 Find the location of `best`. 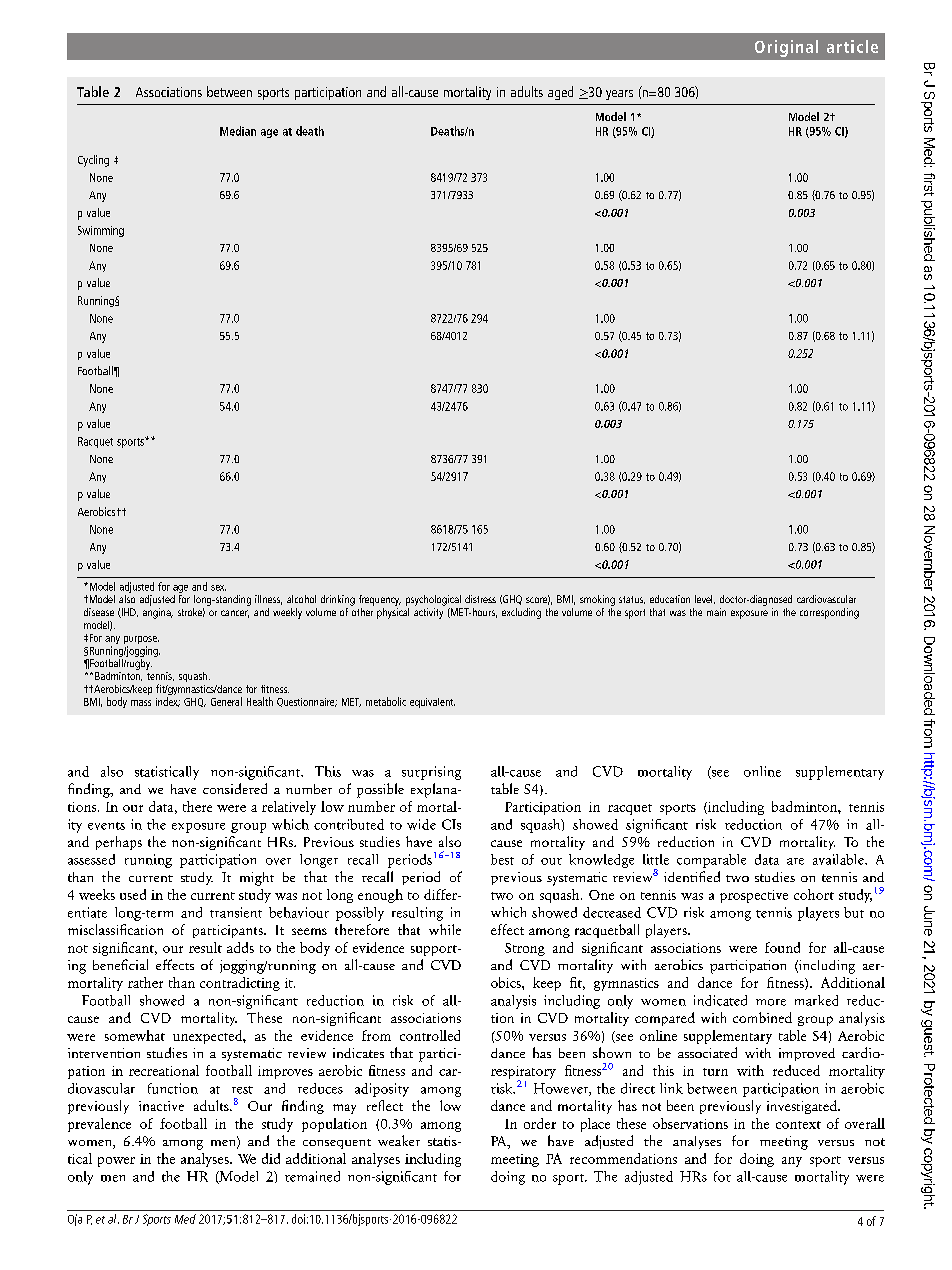

best is located at coordinates (502, 859).
